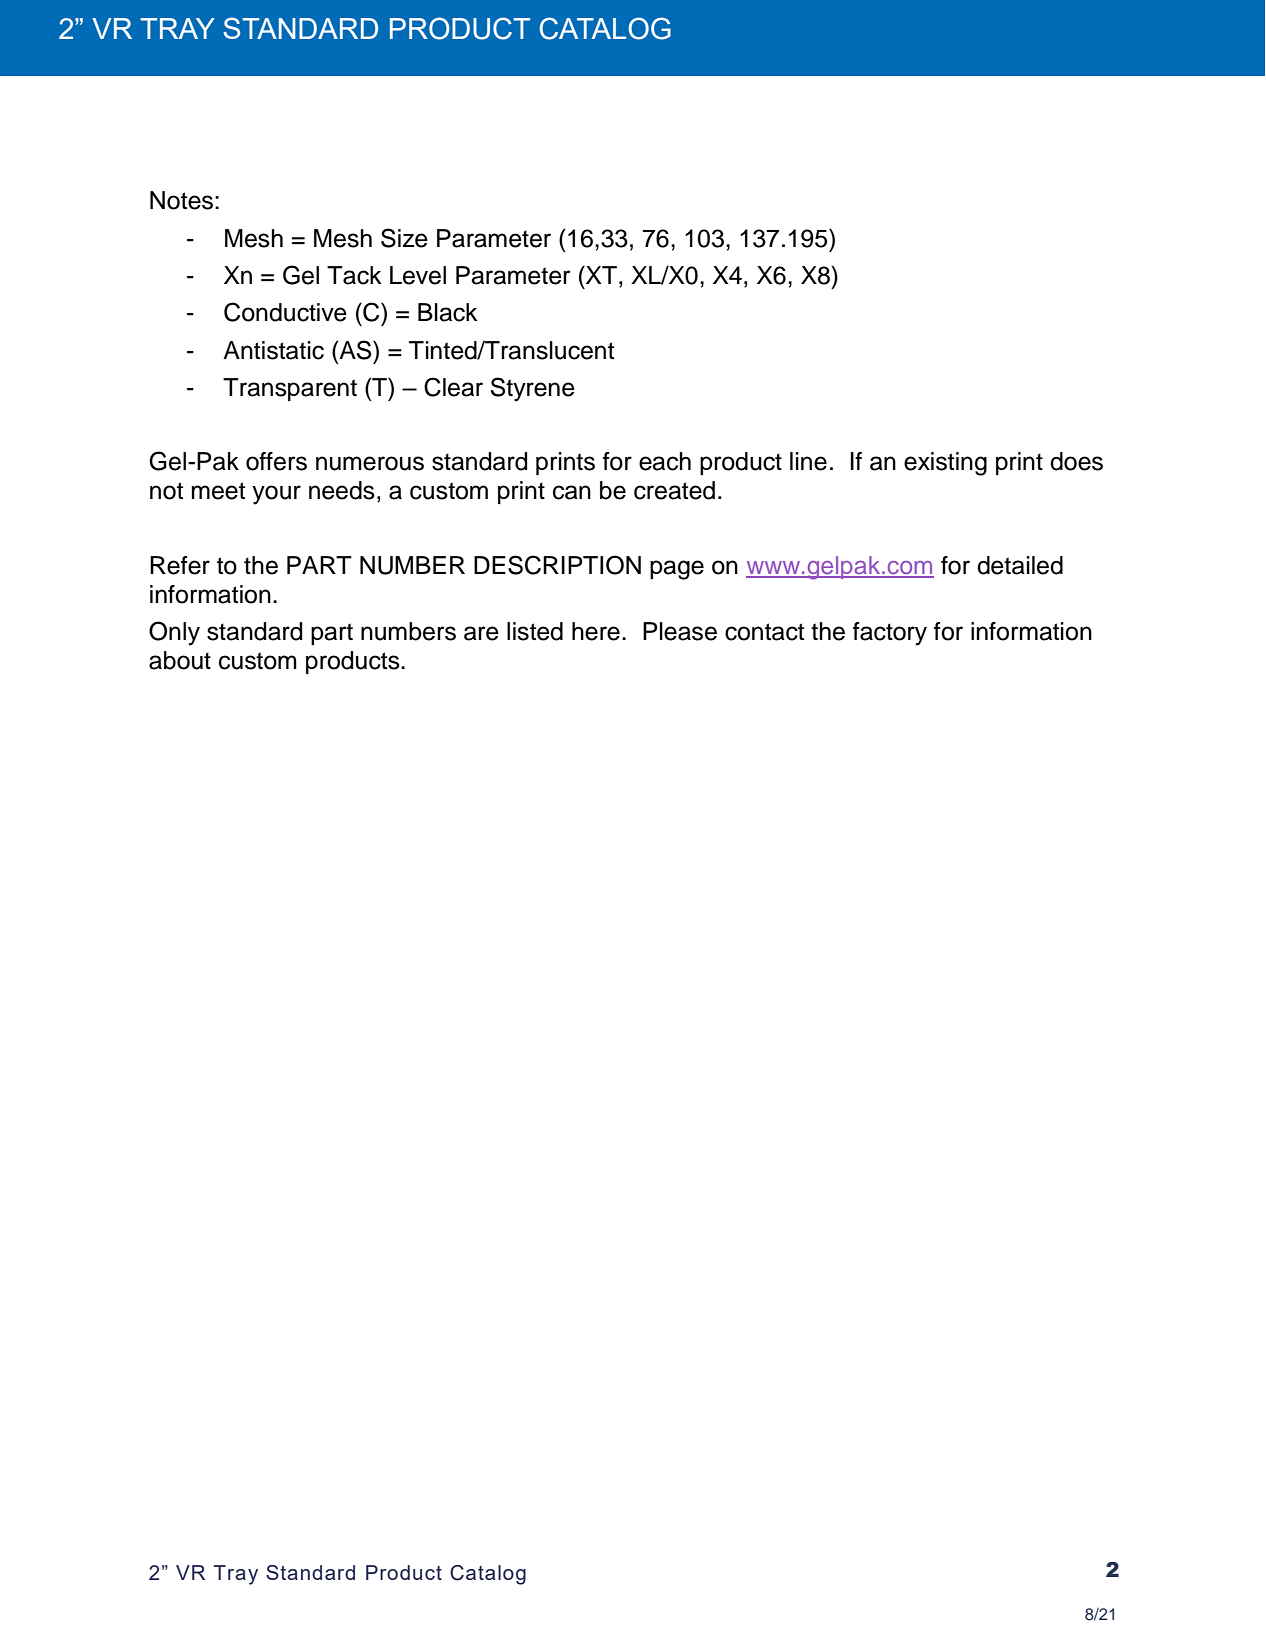  I want to click on Clear, so click(453, 387).
